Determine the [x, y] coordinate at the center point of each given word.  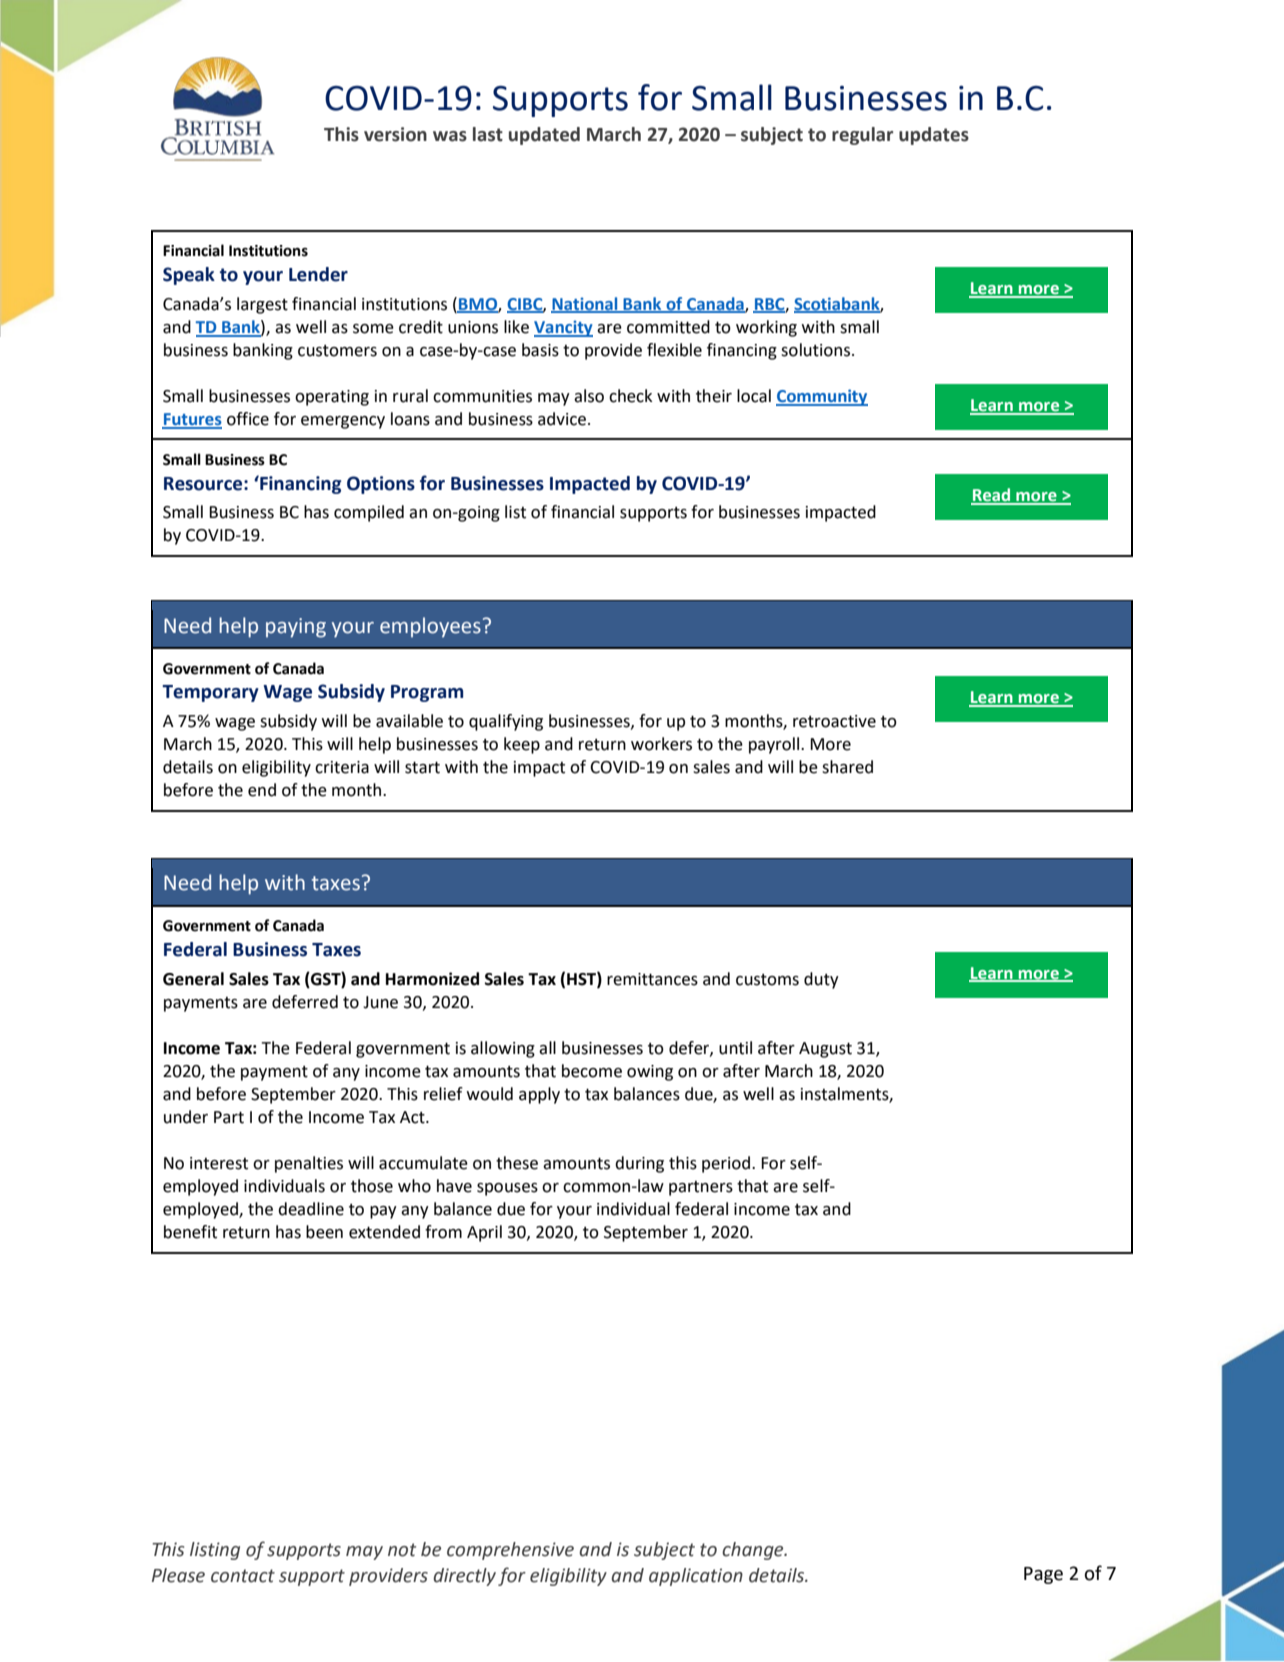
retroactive [834, 721]
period [727, 1164]
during [639, 1164]
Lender [318, 274]
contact [243, 1576]
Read [992, 496]
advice [563, 419]
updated [544, 136]
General [193, 979]
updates [934, 136]
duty [821, 980]
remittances [652, 979]
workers [661, 744]
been [324, 1232]
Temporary [210, 693]
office [248, 419]
